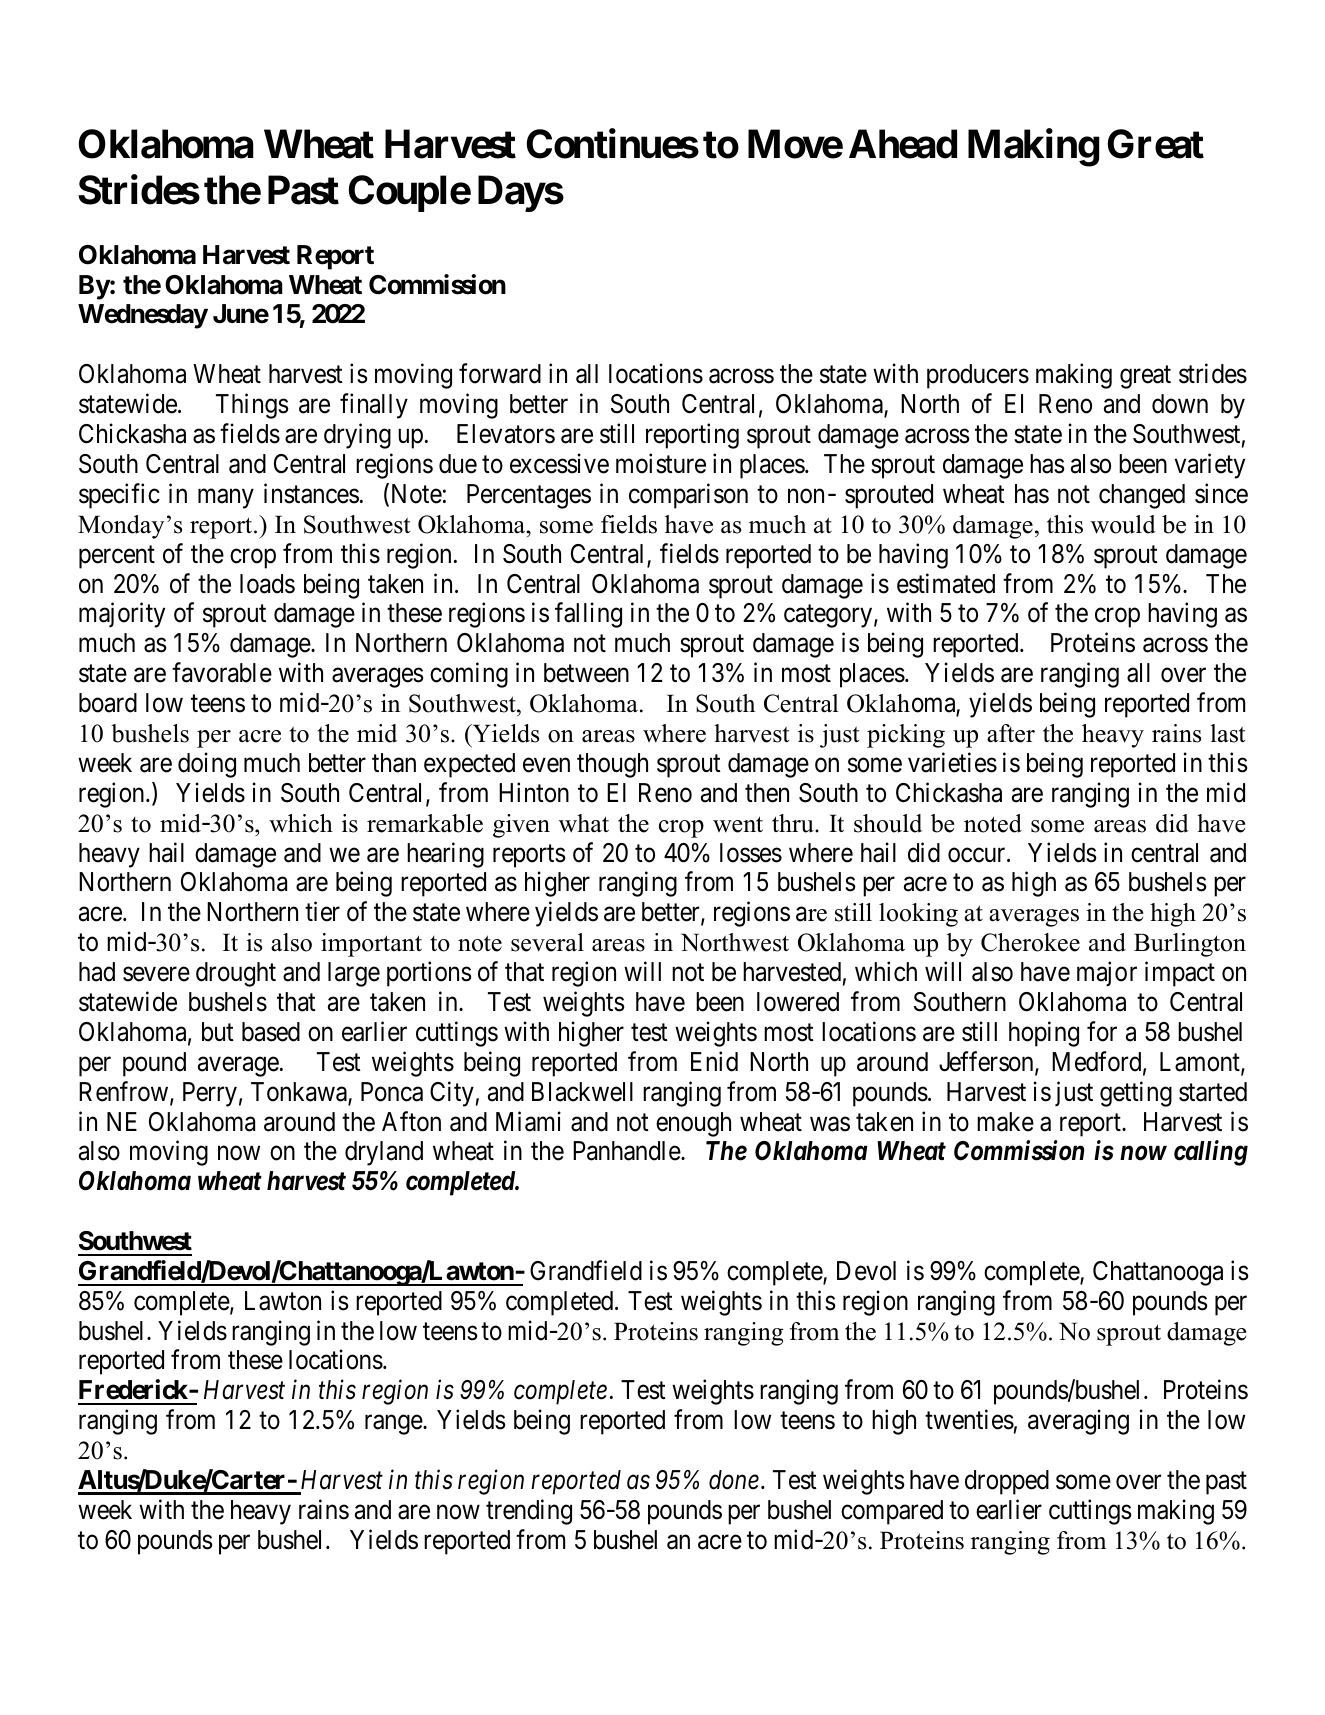  Describe the element at coordinates (143, 316) in the document. I see `Wednesday` at that location.
